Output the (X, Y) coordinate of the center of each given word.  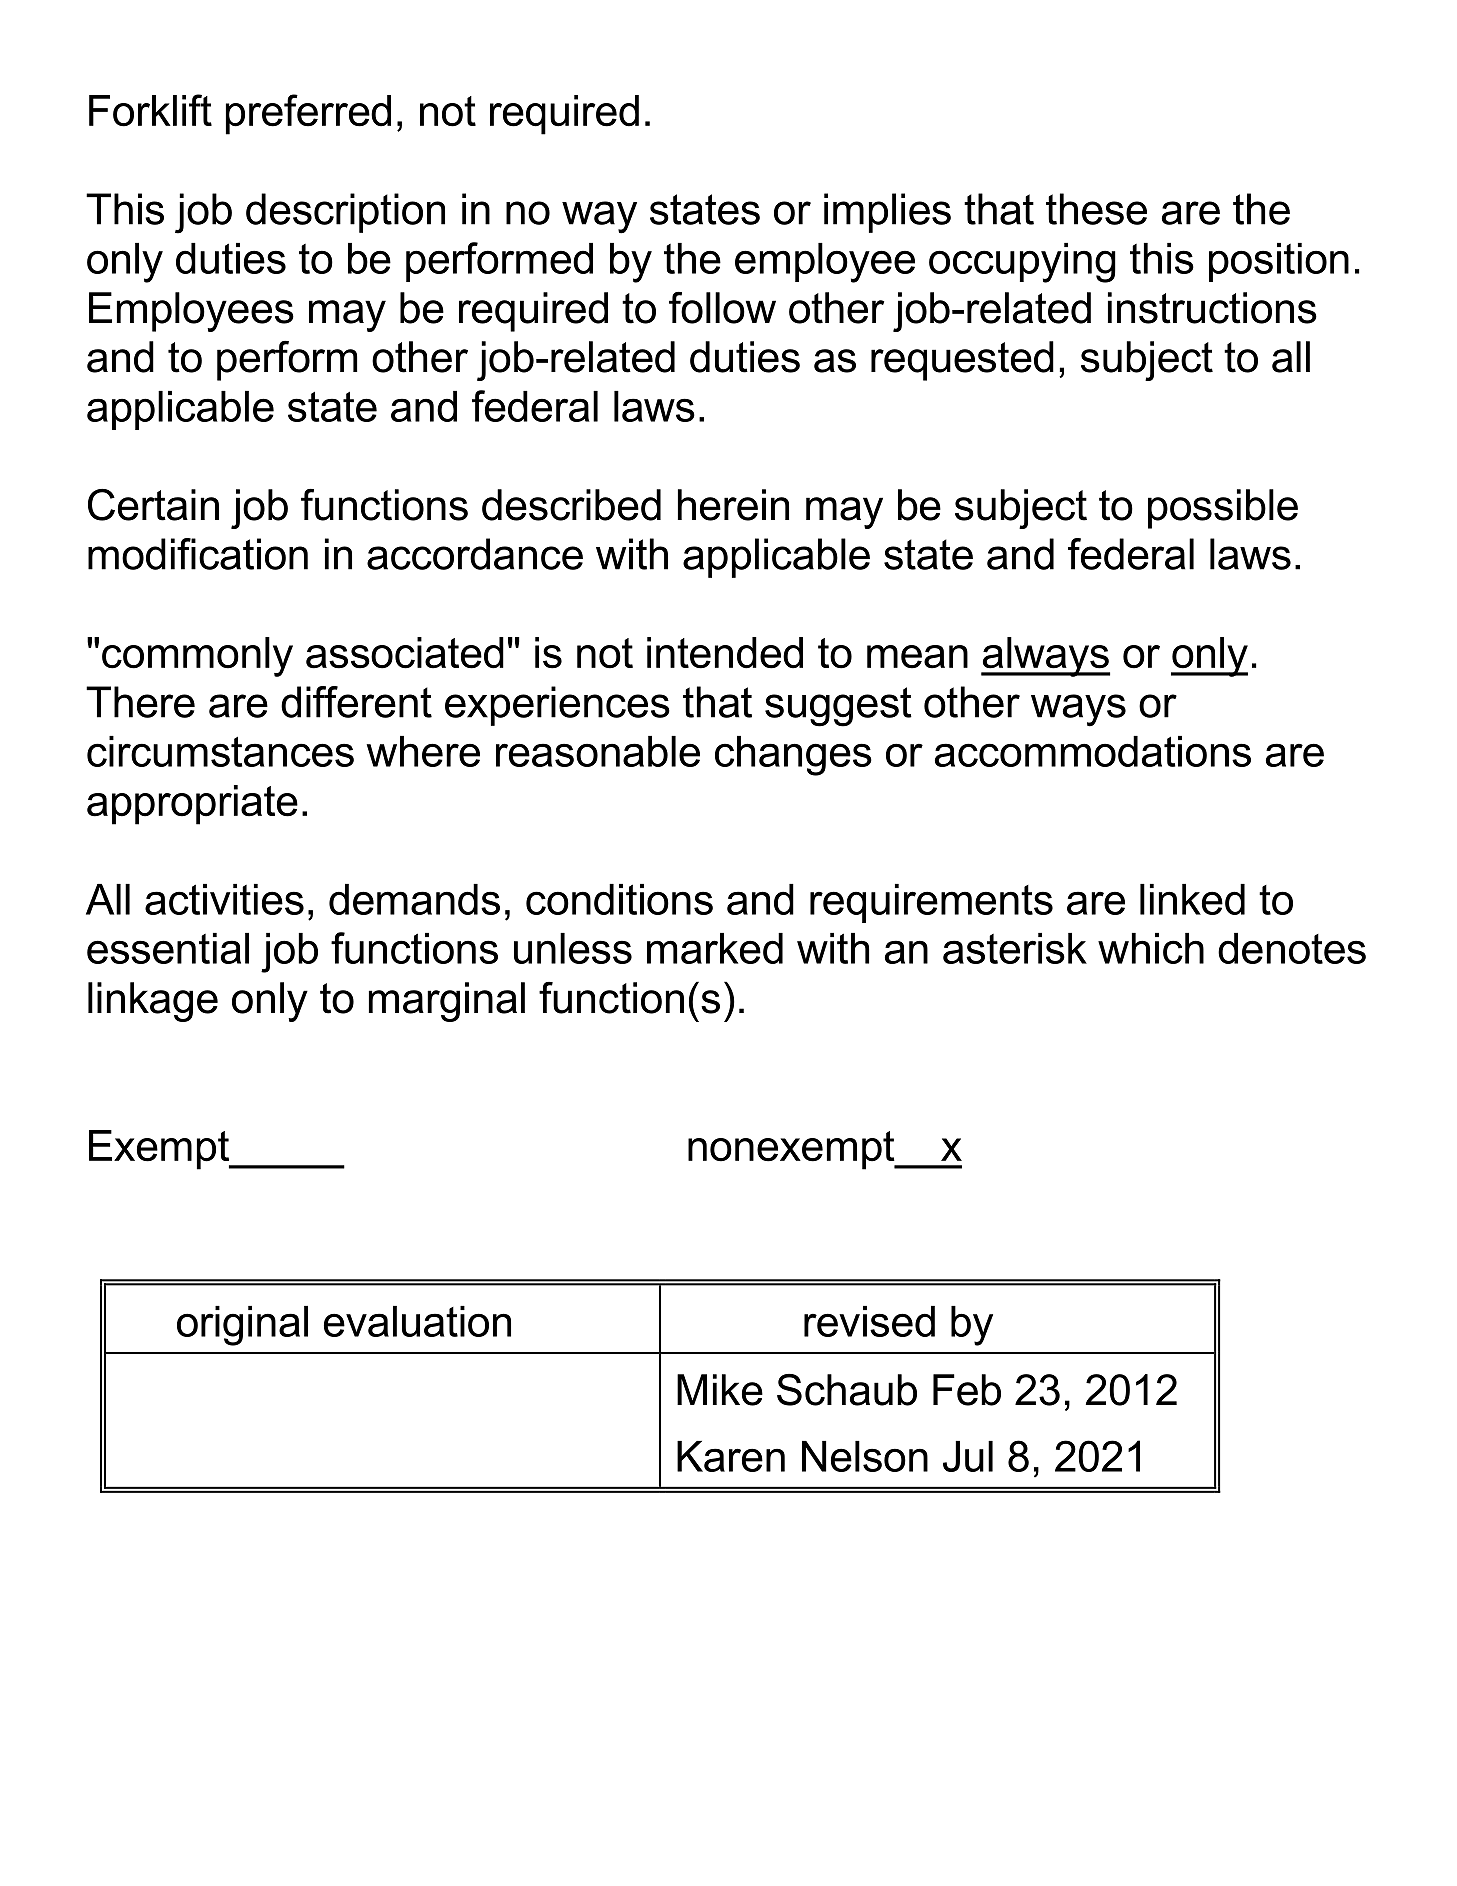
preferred (308, 114)
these (1096, 209)
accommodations (1093, 751)
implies (887, 213)
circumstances (220, 751)
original (242, 1326)
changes (793, 756)
